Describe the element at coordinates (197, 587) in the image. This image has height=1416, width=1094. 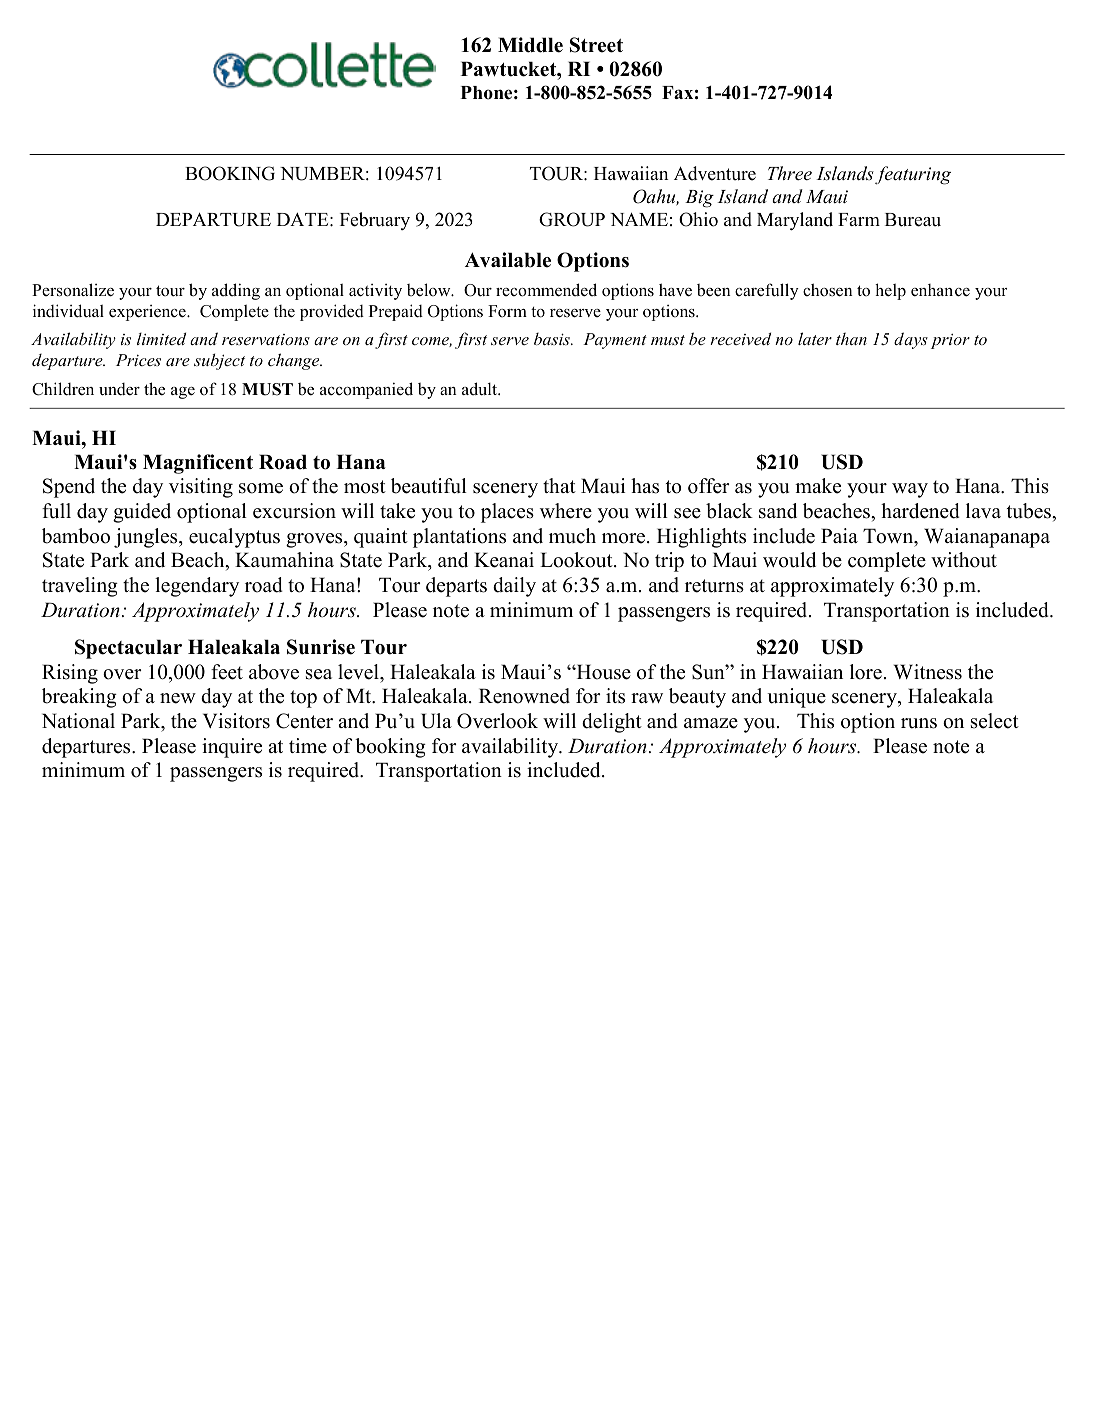
I see `legendary` at that location.
